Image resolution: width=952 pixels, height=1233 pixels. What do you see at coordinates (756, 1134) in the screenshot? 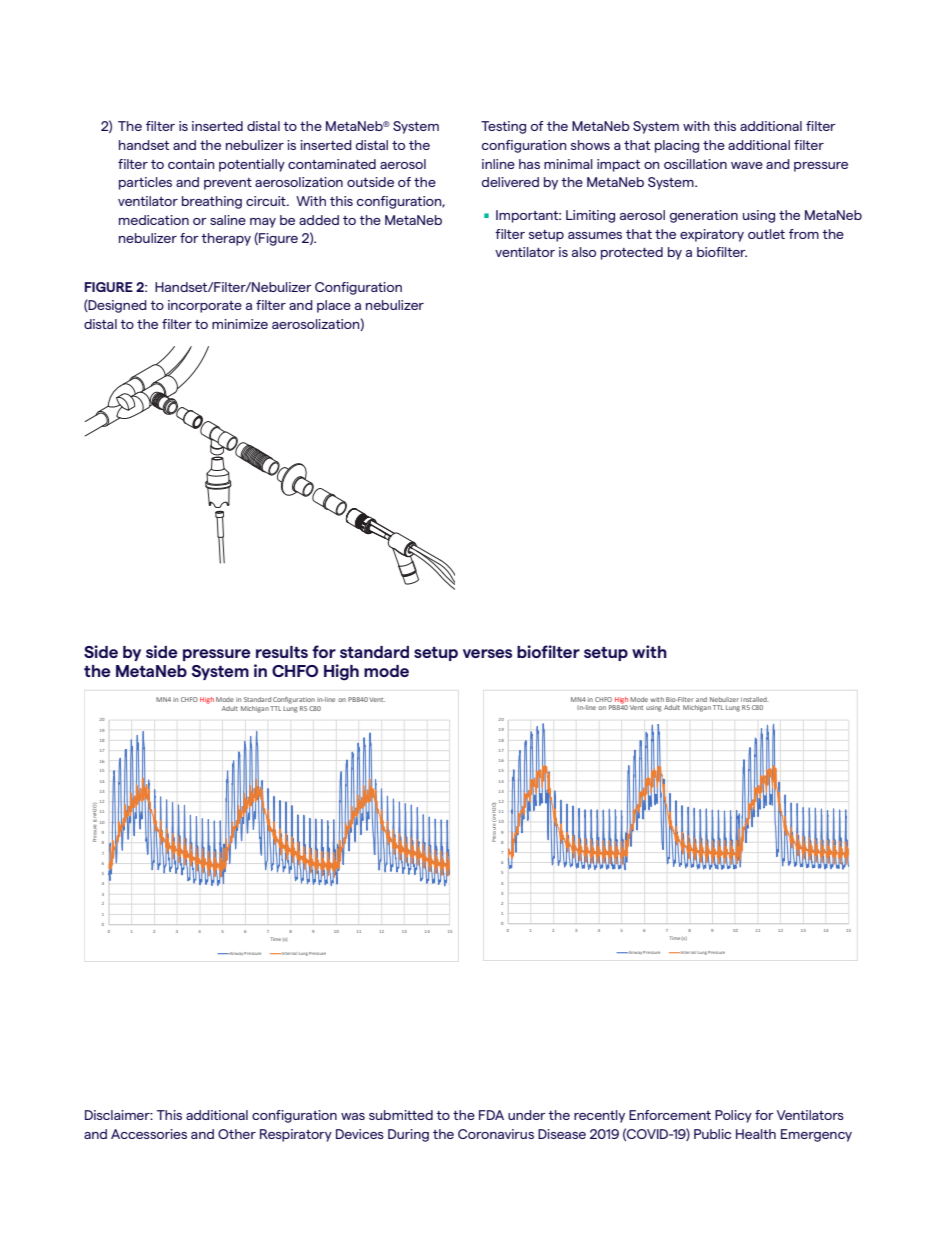
I see `Health` at bounding box center [756, 1134].
